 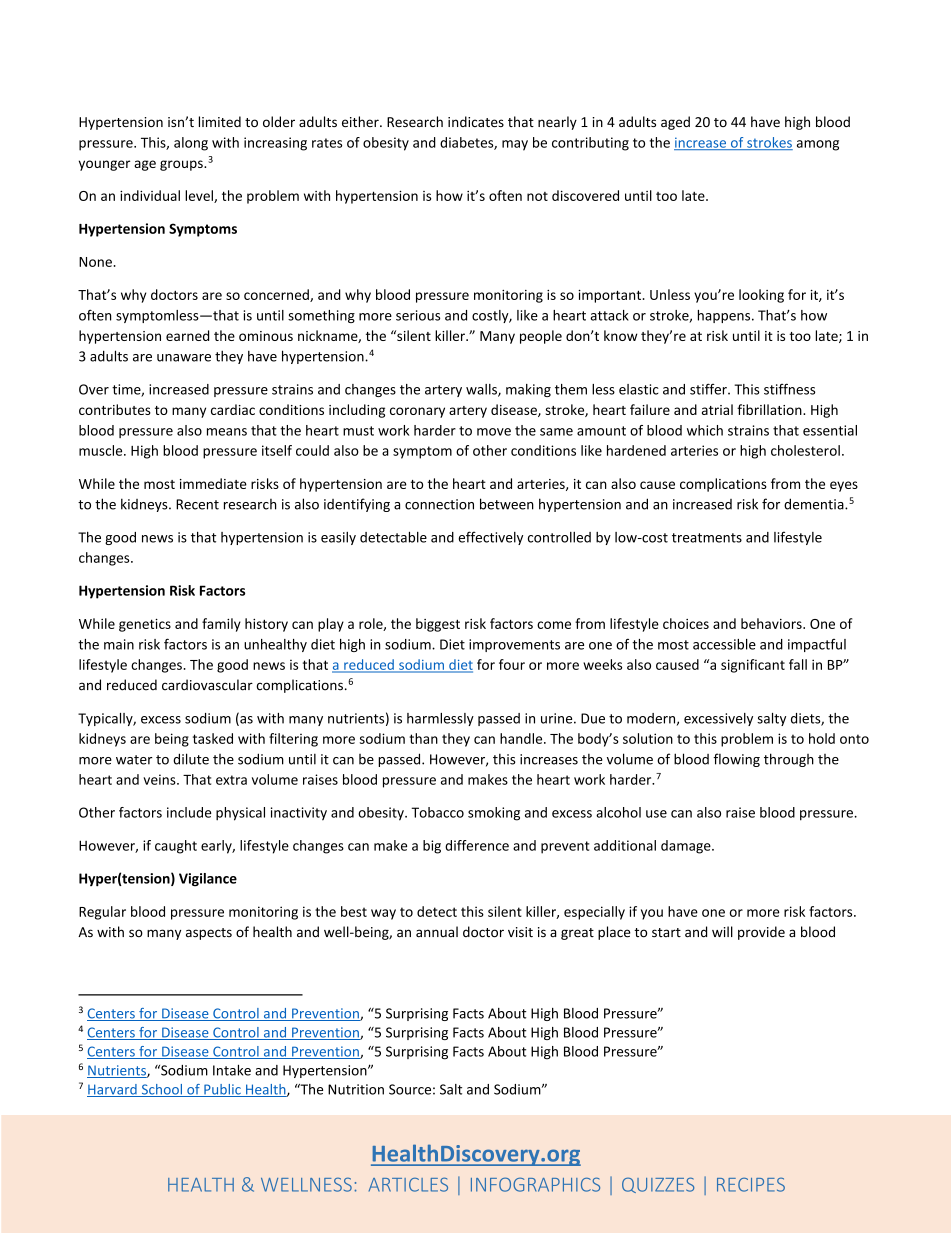 What do you see at coordinates (494, 814) in the image?
I see `smoking` at bounding box center [494, 814].
